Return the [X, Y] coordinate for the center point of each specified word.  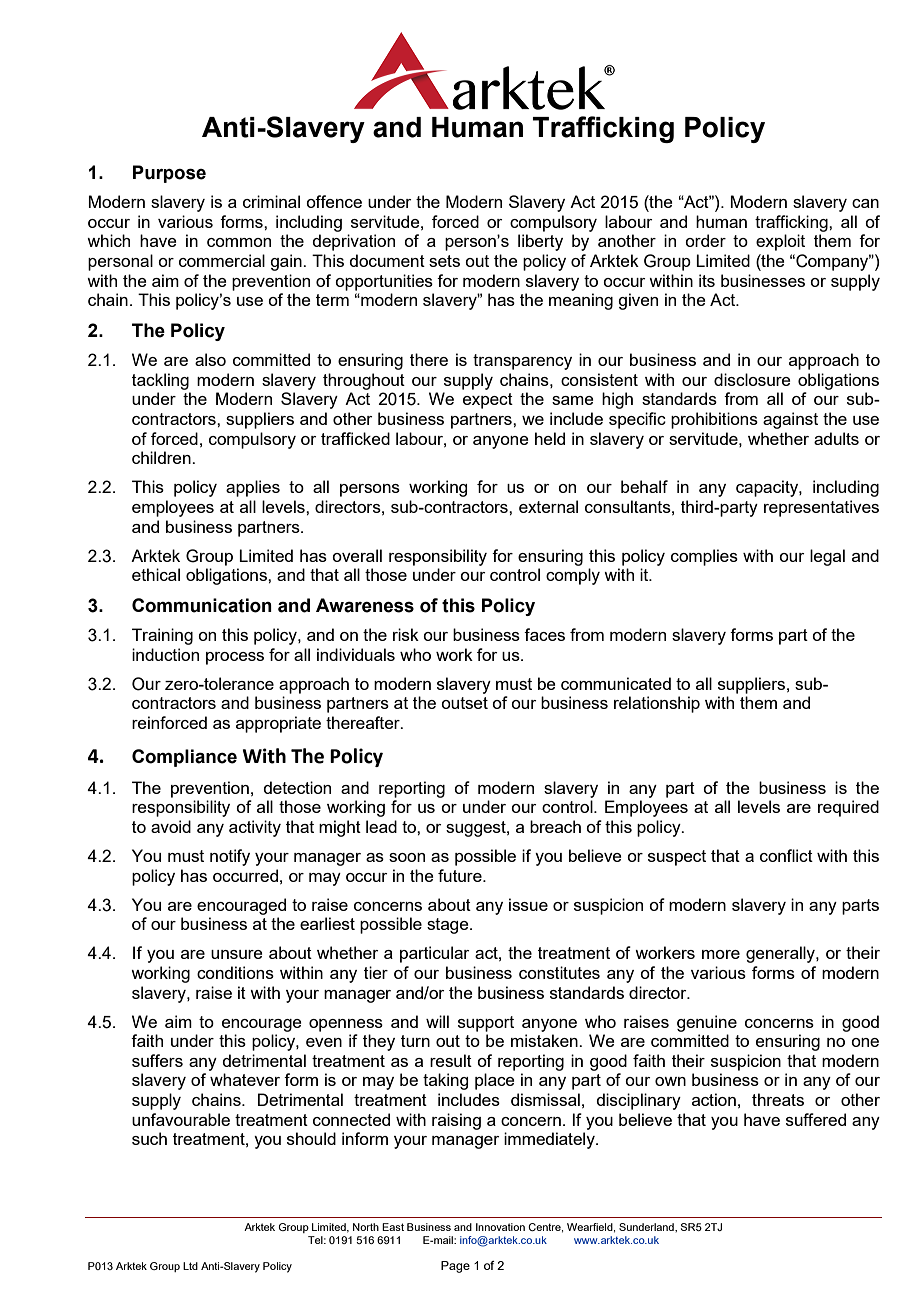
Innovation [500, 1227]
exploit [780, 242]
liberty [540, 242]
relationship [657, 704]
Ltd [190, 1266]
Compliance [184, 758]
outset [464, 703]
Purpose [169, 174]
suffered [816, 1119]
